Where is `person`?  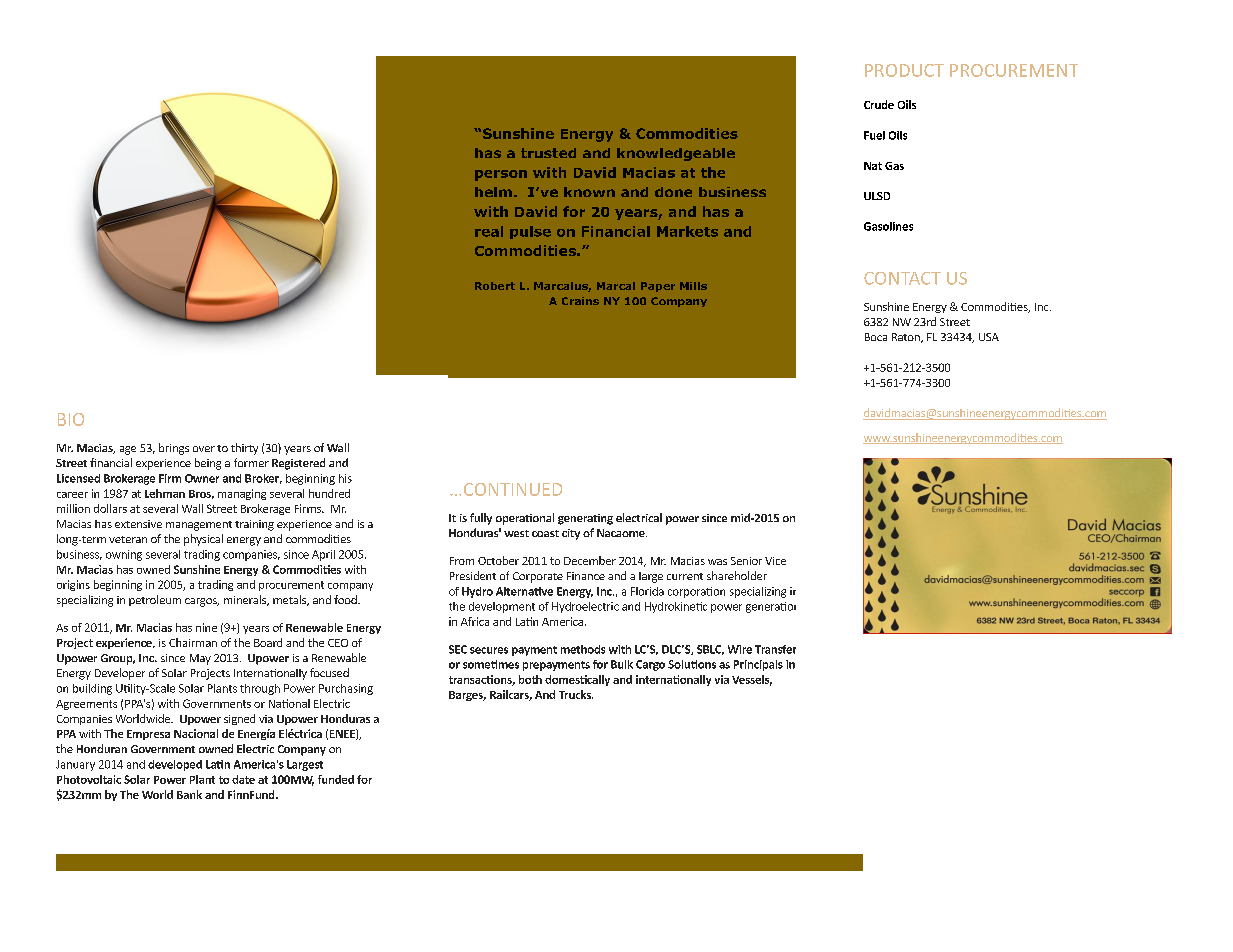
person is located at coordinates (501, 175).
